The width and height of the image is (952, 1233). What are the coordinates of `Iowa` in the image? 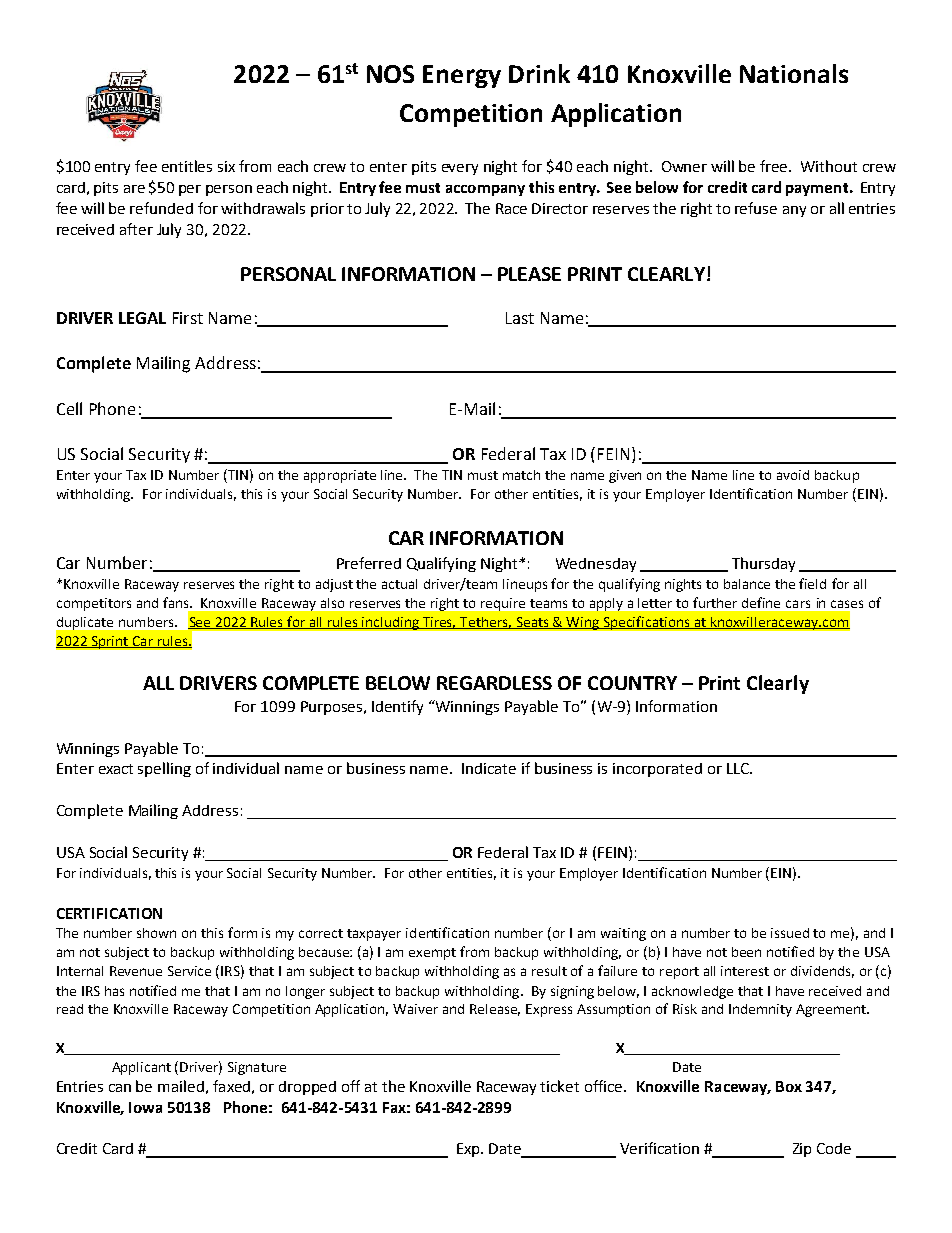 It's located at (145, 1107).
